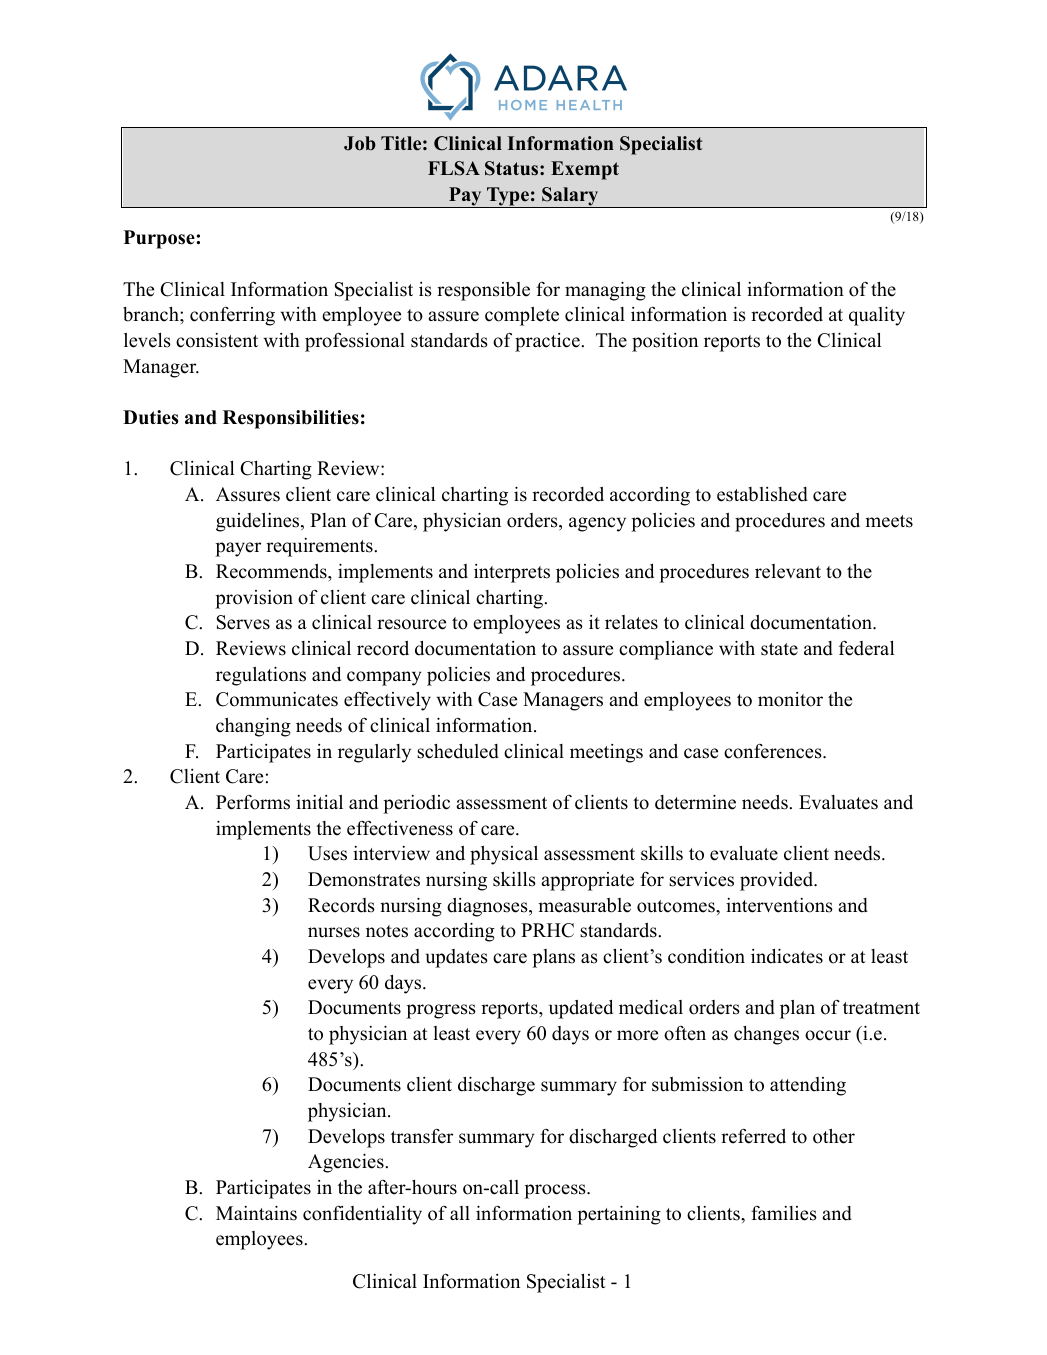 Image resolution: width=1047 pixels, height=1355 pixels. Describe the element at coordinates (508, 197) in the image. I see `Type` at that location.
